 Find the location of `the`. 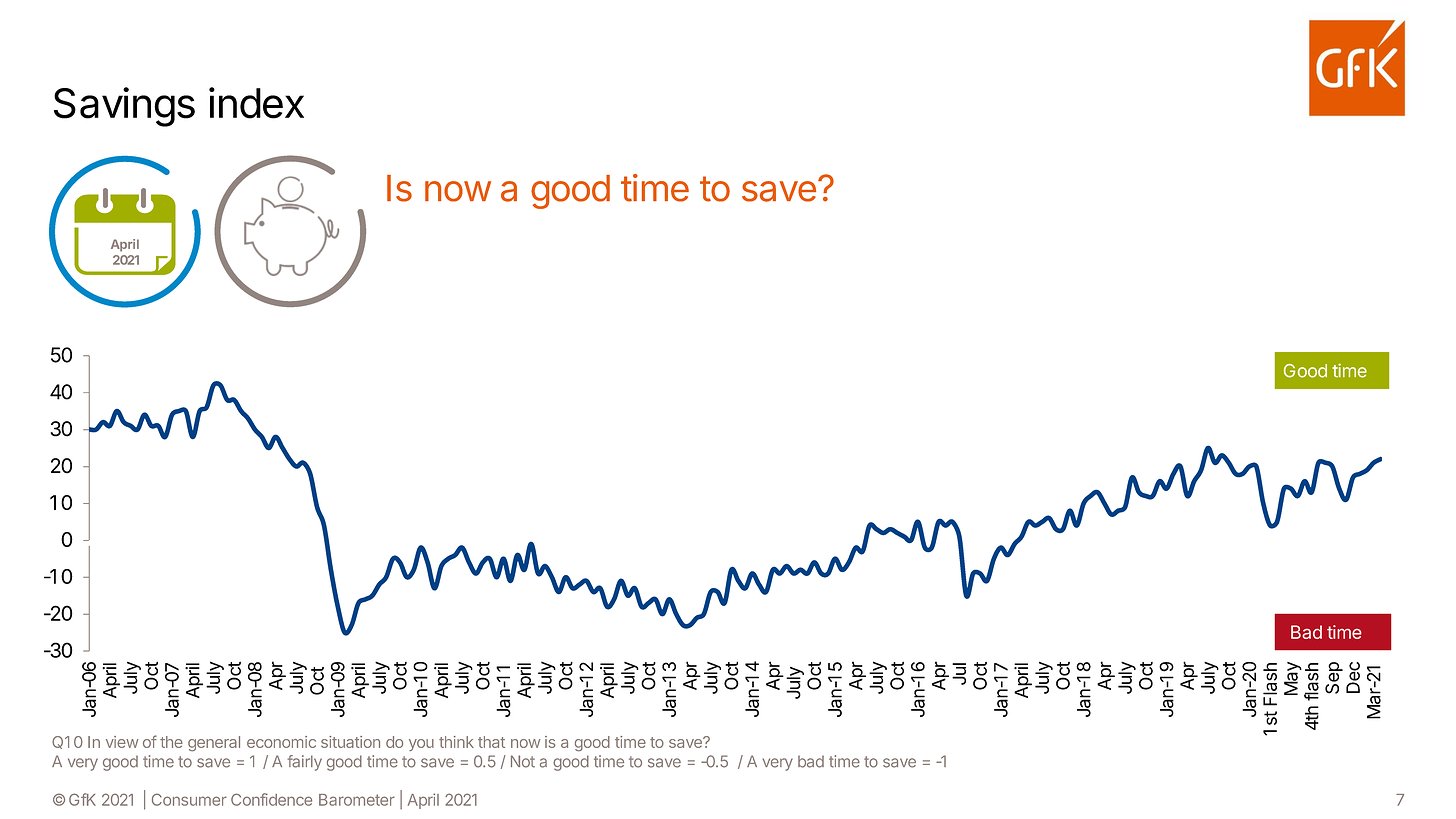

the is located at coordinates (171, 742).
